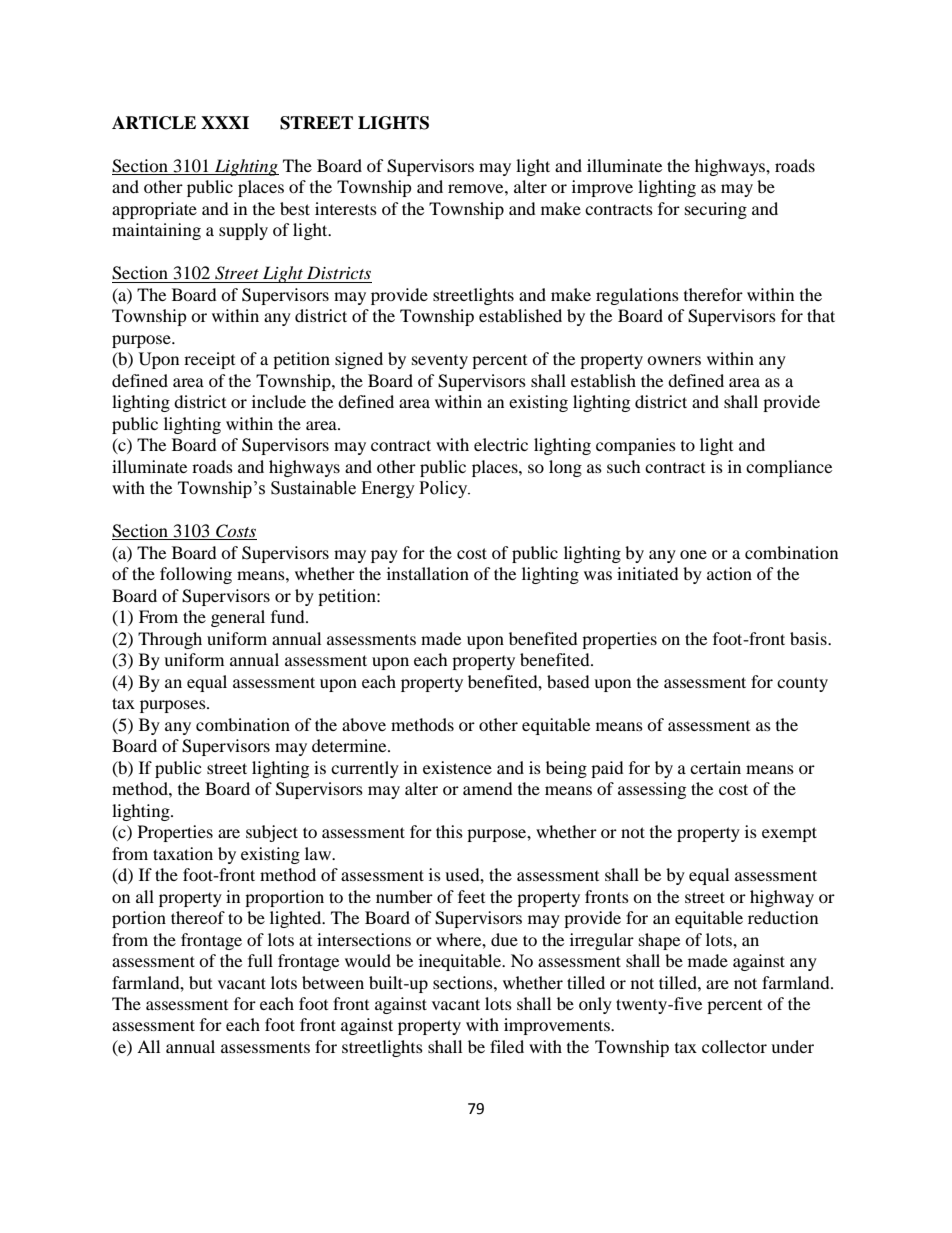 This image has width=952, height=1233. Describe the element at coordinates (350, 745) in the image. I see `determine` at that location.
